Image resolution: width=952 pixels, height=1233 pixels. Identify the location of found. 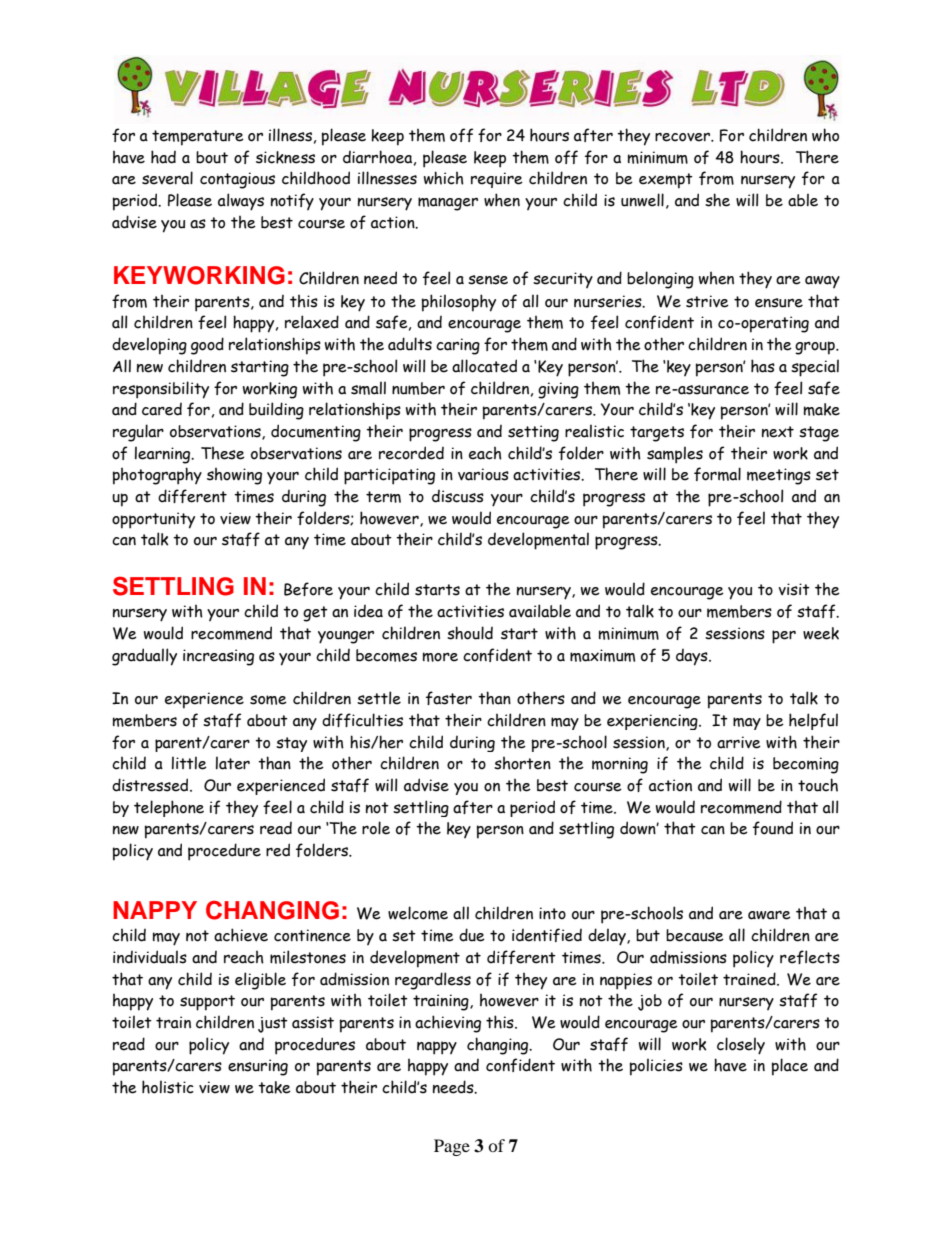
(773, 828).
